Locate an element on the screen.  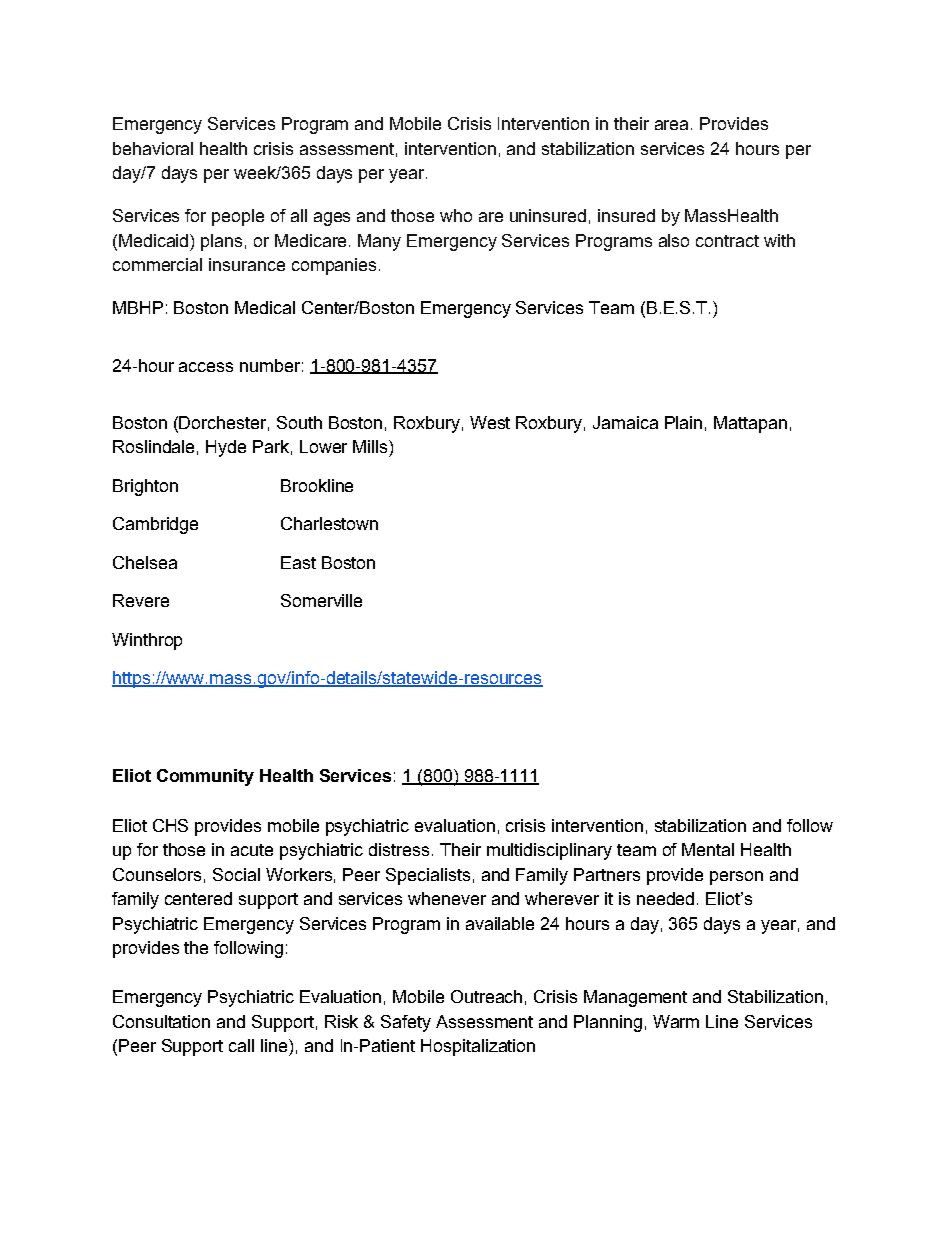
call is located at coordinates (241, 1045).
